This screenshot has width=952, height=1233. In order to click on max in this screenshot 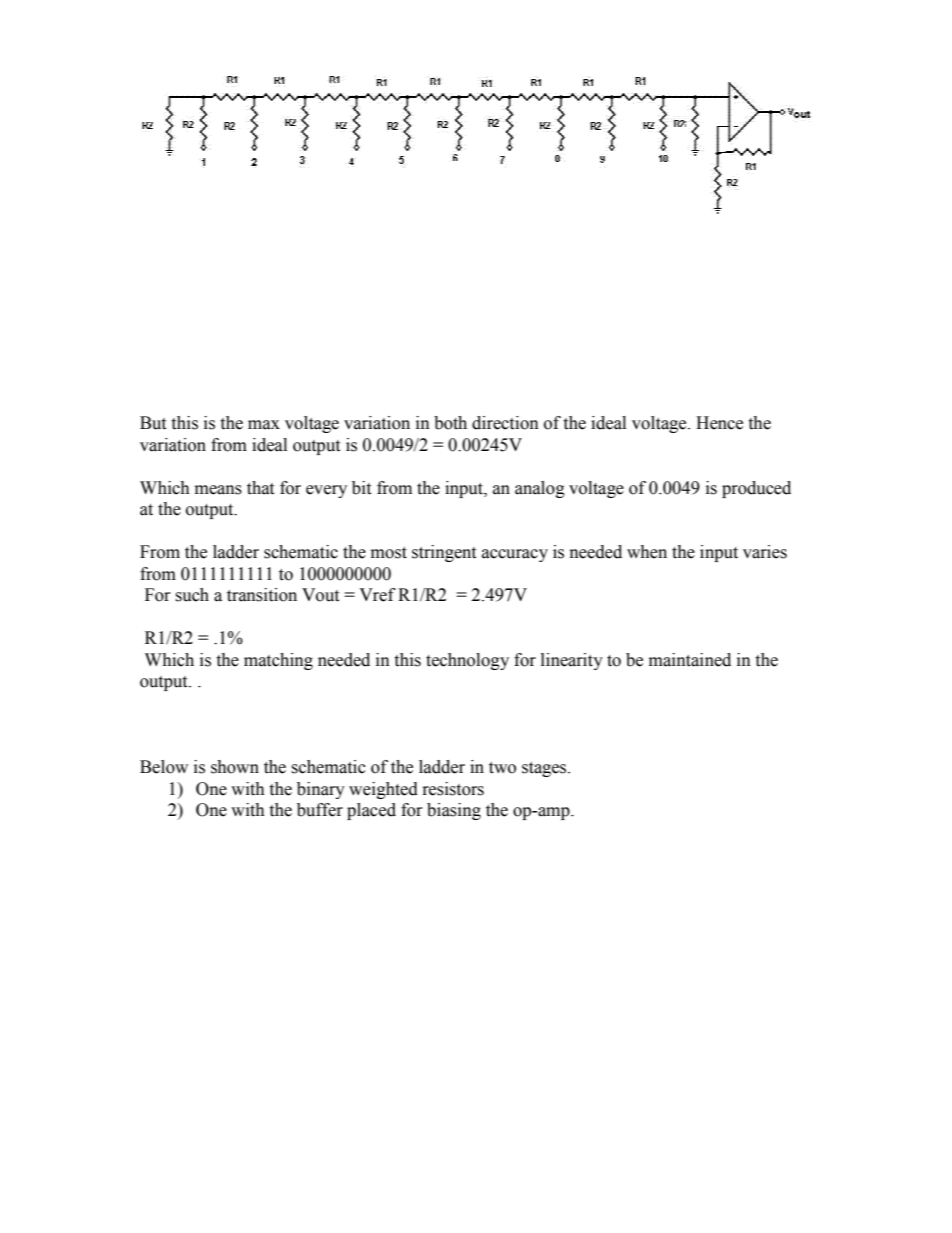, I will do `click(264, 425)`.
